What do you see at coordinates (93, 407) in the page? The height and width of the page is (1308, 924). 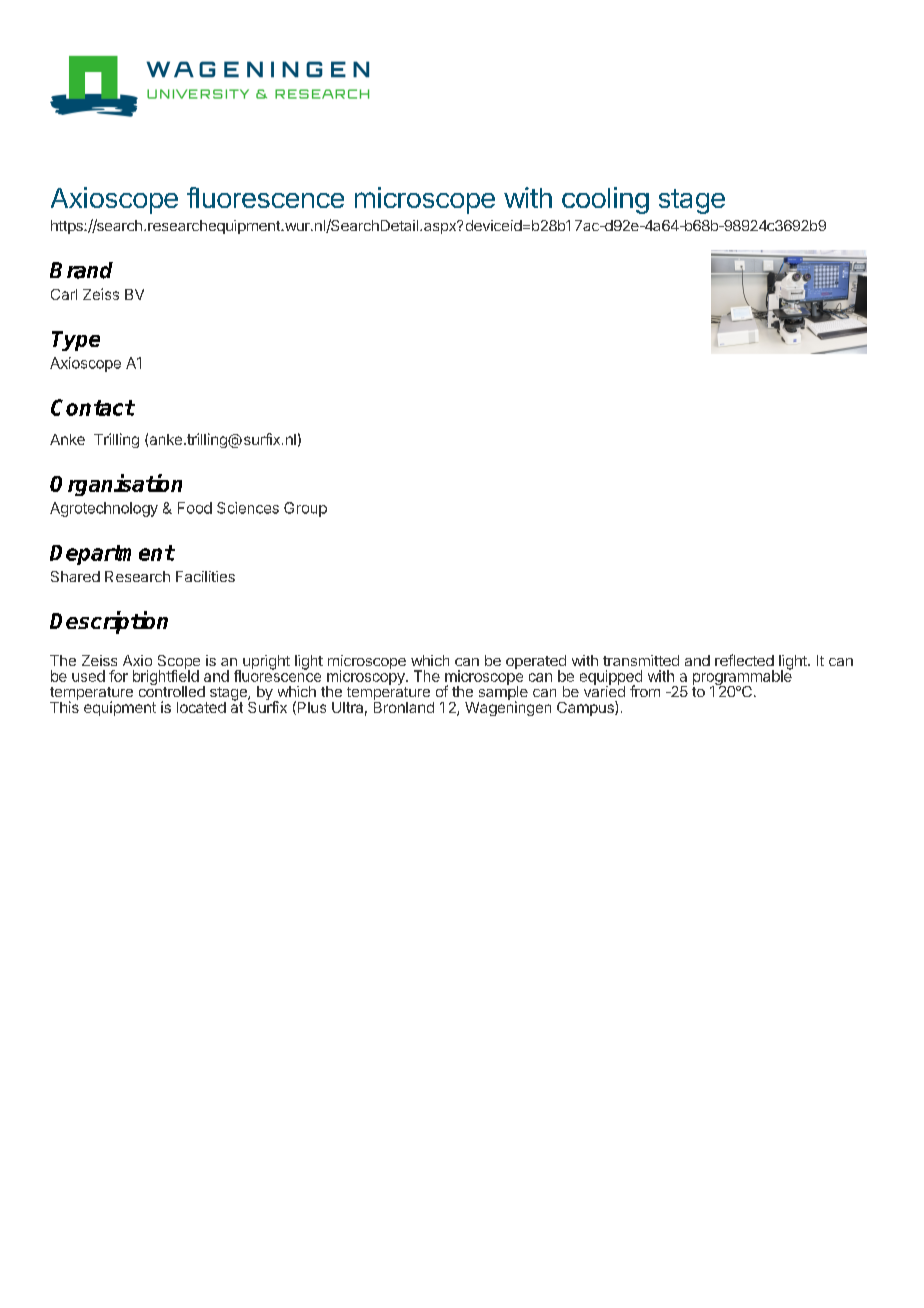 I see `Contact` at bounding box center [93, 407].
